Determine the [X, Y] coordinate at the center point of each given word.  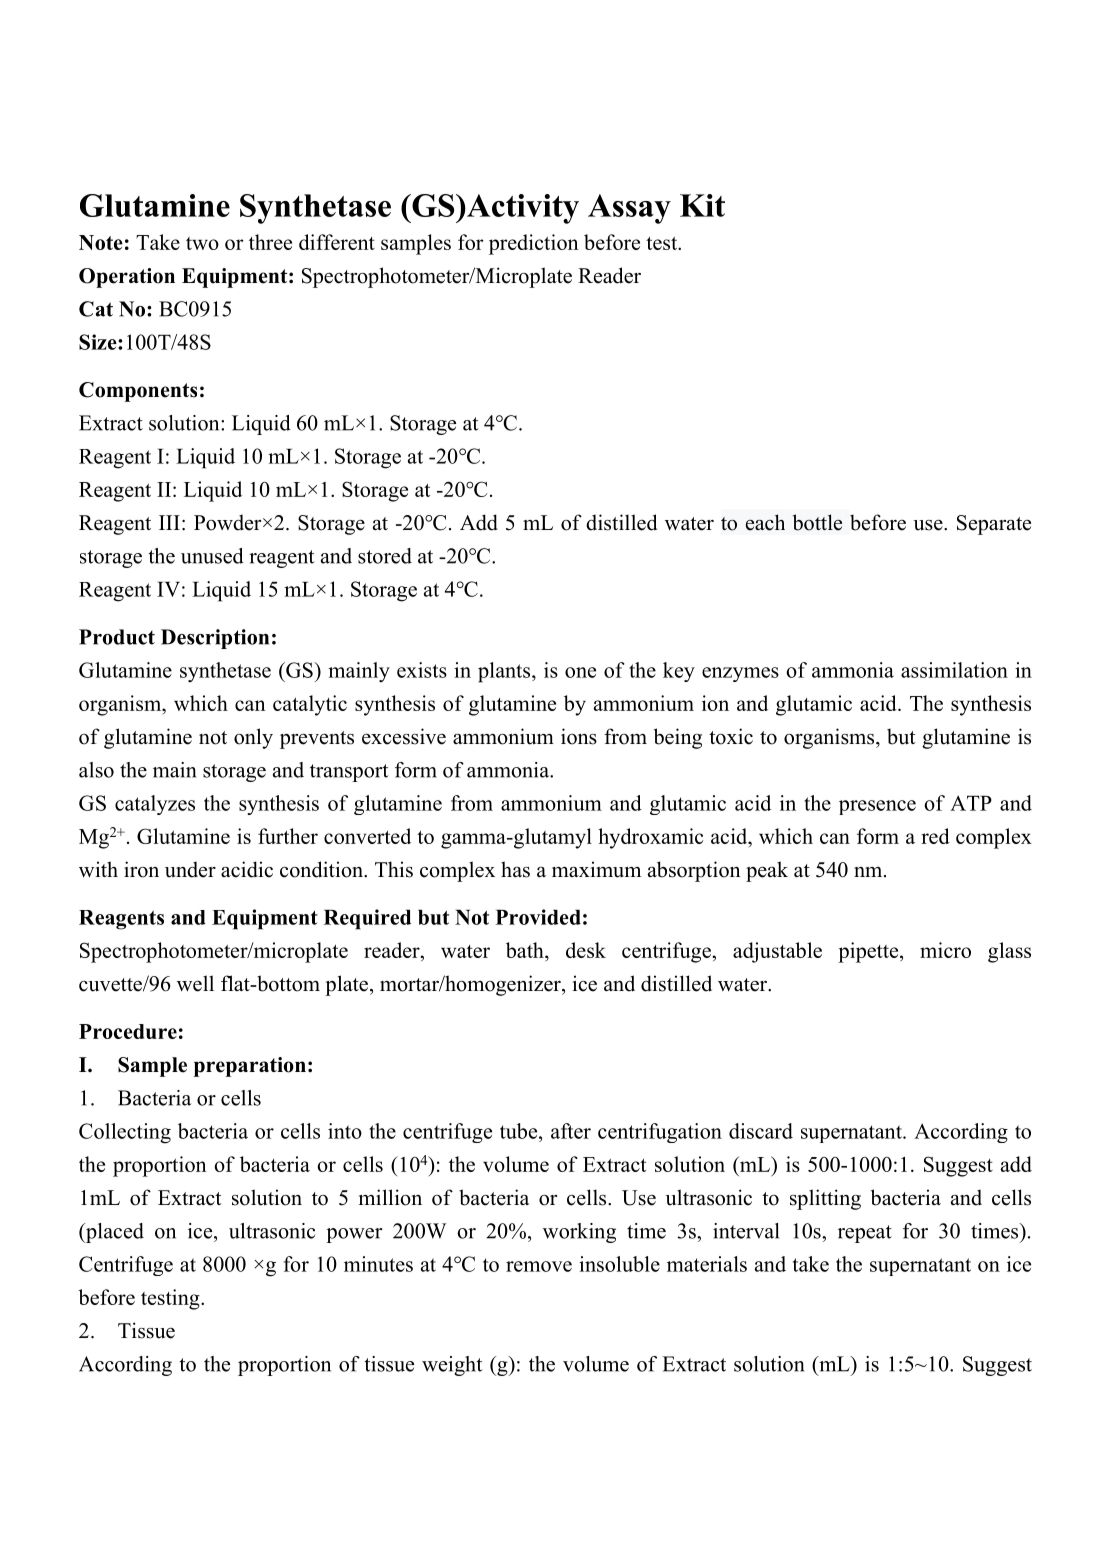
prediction [534, 244]
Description [215, 639]
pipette [869, 952]
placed [113, 1233]
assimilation [954, 670]
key [679, 672]
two [202, 243]
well [195, 983]
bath [526, 950]
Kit [702, 205]
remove [539, 1266]
